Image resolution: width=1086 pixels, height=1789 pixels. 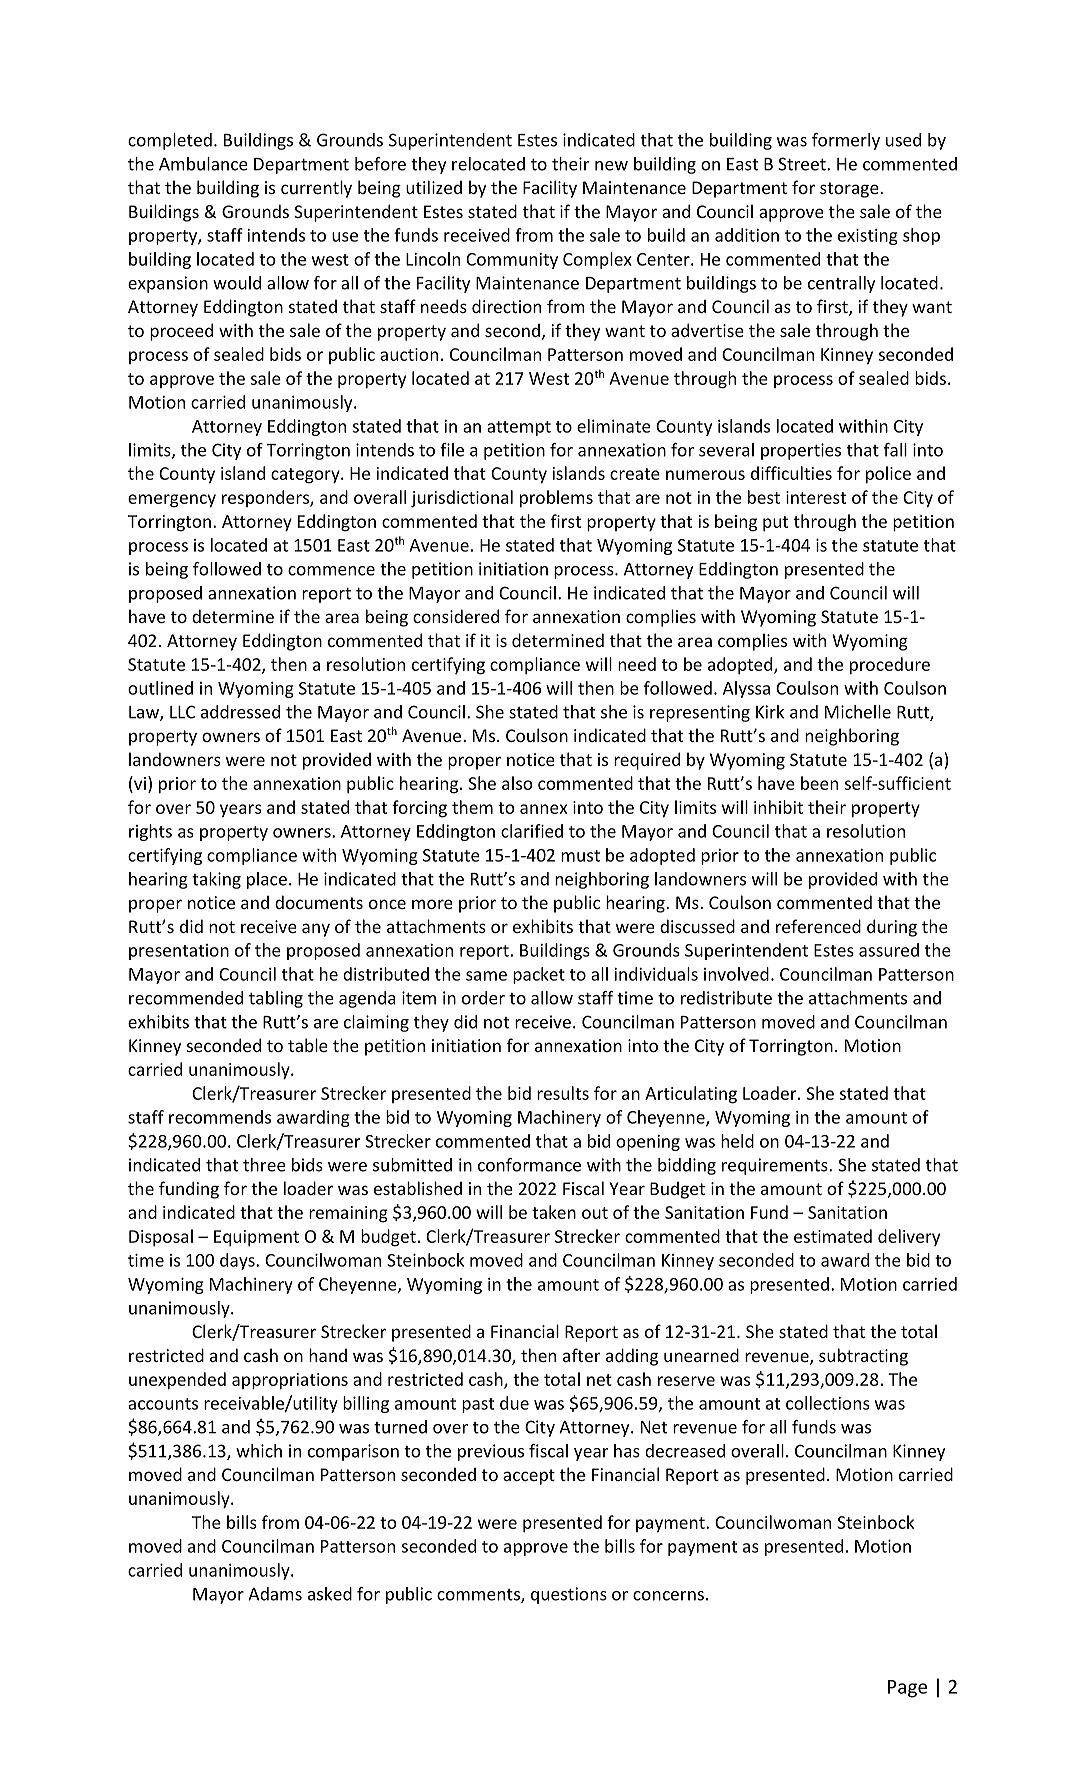 I want to click on storage, so click(x=850, y=190).
